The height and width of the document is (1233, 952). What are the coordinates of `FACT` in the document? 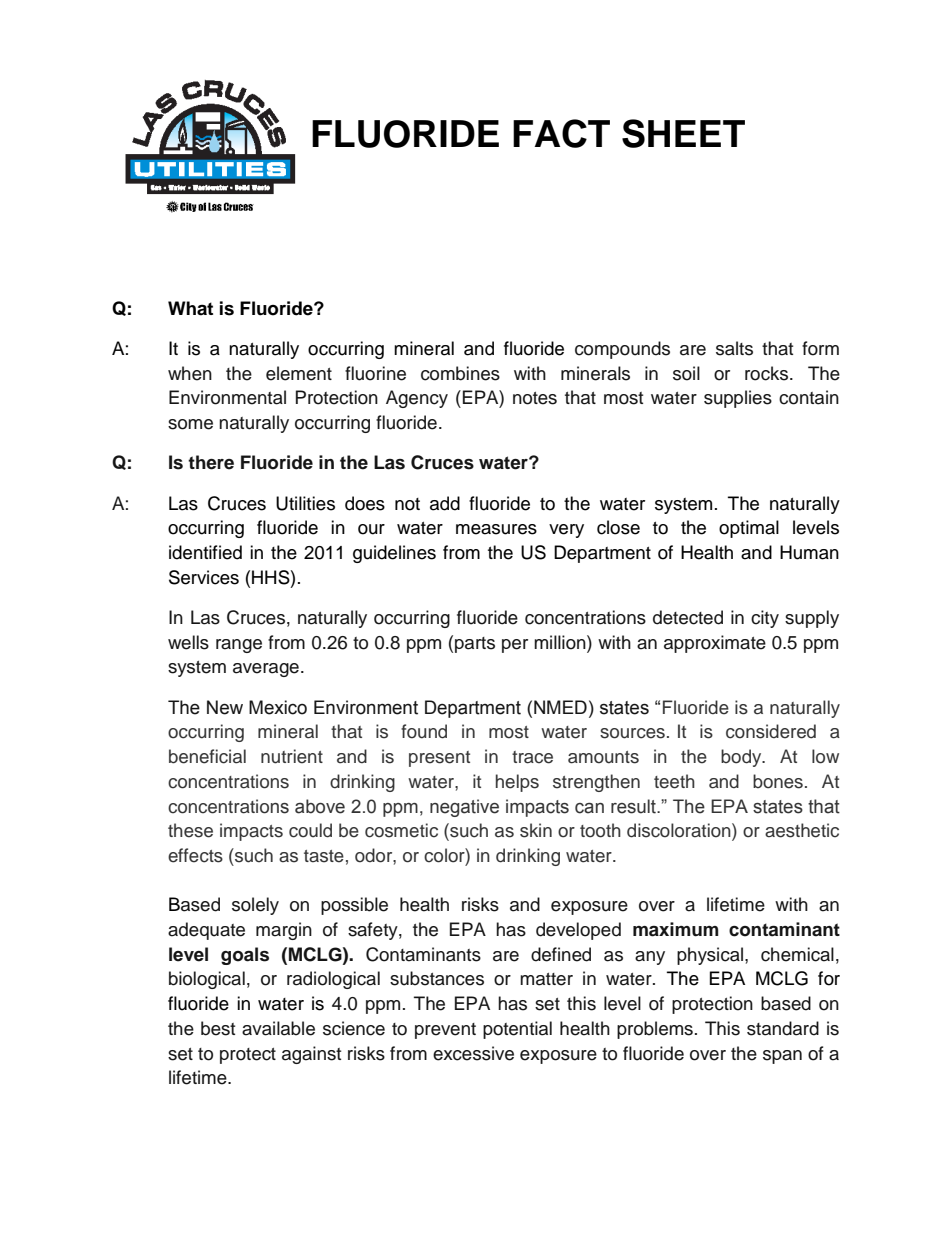 It's located at (561, 133).
